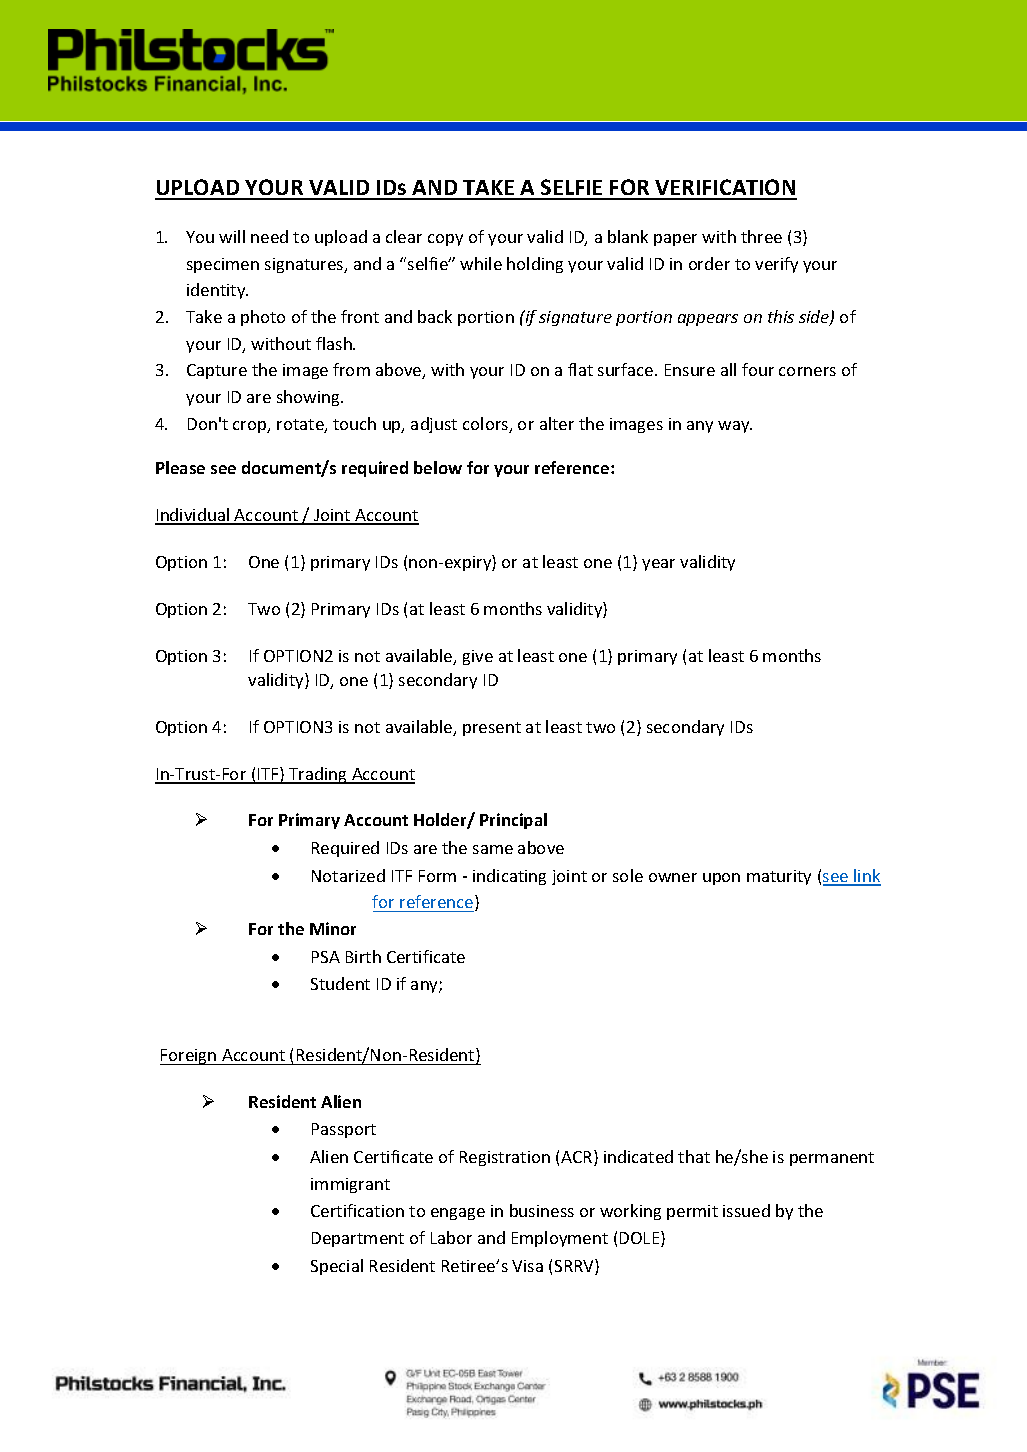  Describe the element at coordinates (180, 467) in the page. I see `Please` at that location.
